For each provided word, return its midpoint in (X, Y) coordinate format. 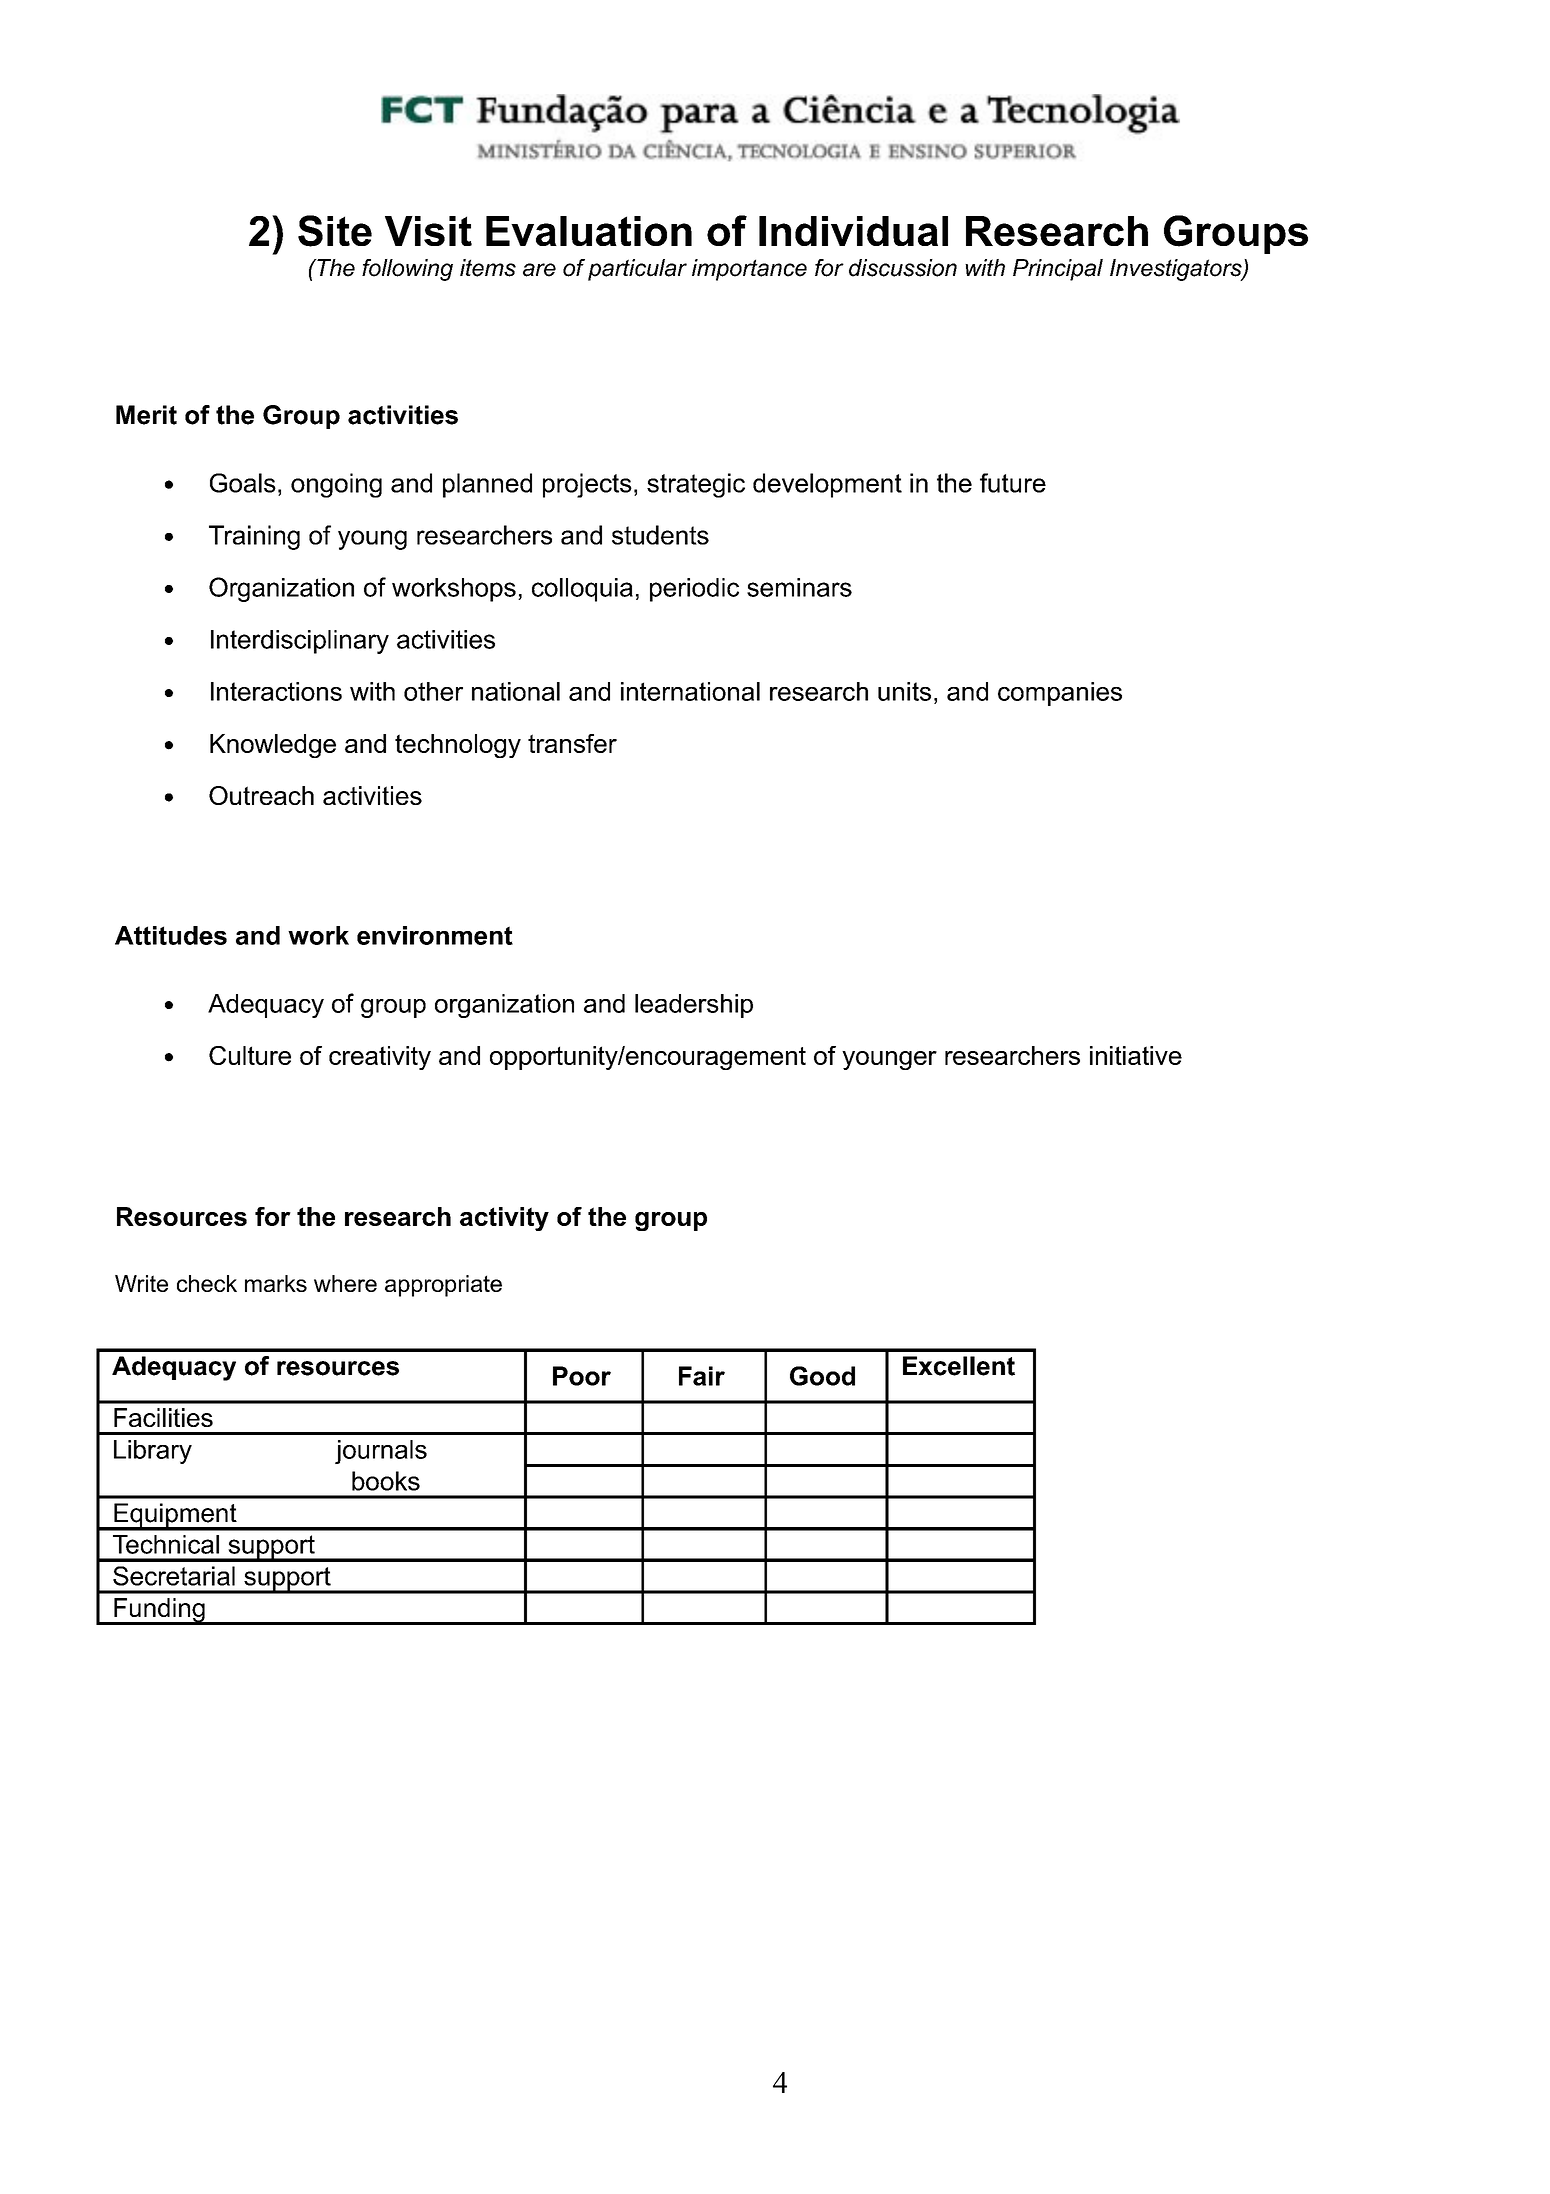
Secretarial (174, 1576)
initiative (1136, 1055)
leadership (694, 1006)
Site (335, 231)
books (386, 1481)
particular (637, 270)
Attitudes (171, 935)
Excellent (959, 1366)
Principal (1058, 270)
